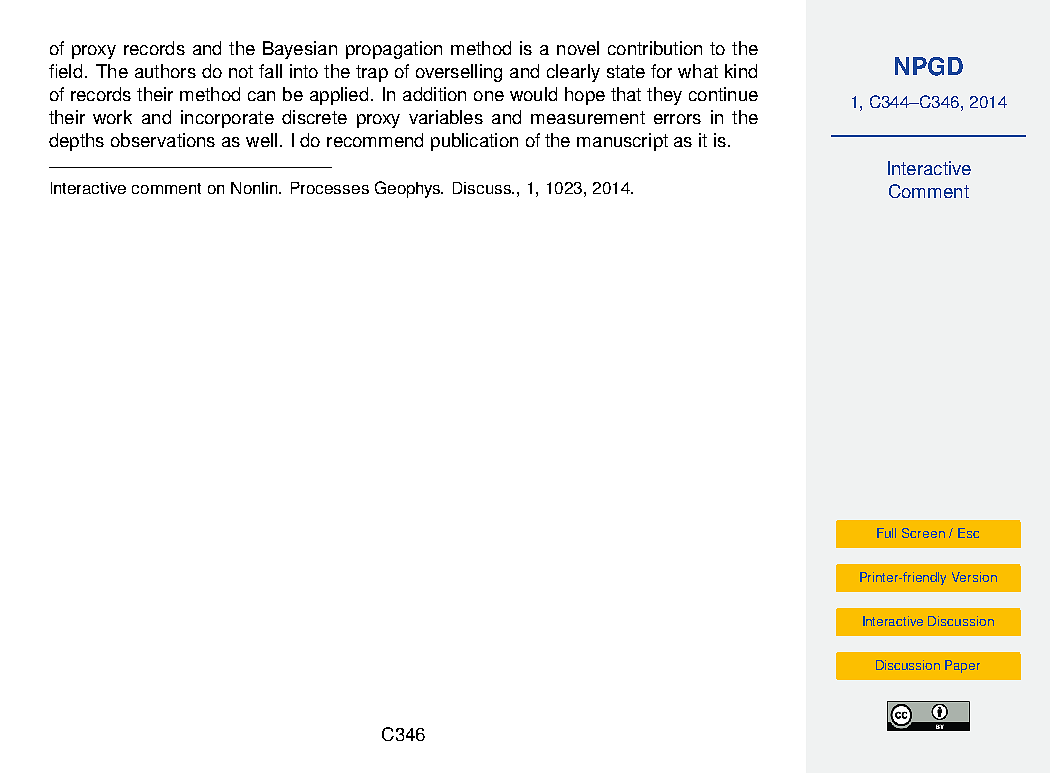  Describe the element at coordinates (165, 71) in the document. I see `authors` at that location.
